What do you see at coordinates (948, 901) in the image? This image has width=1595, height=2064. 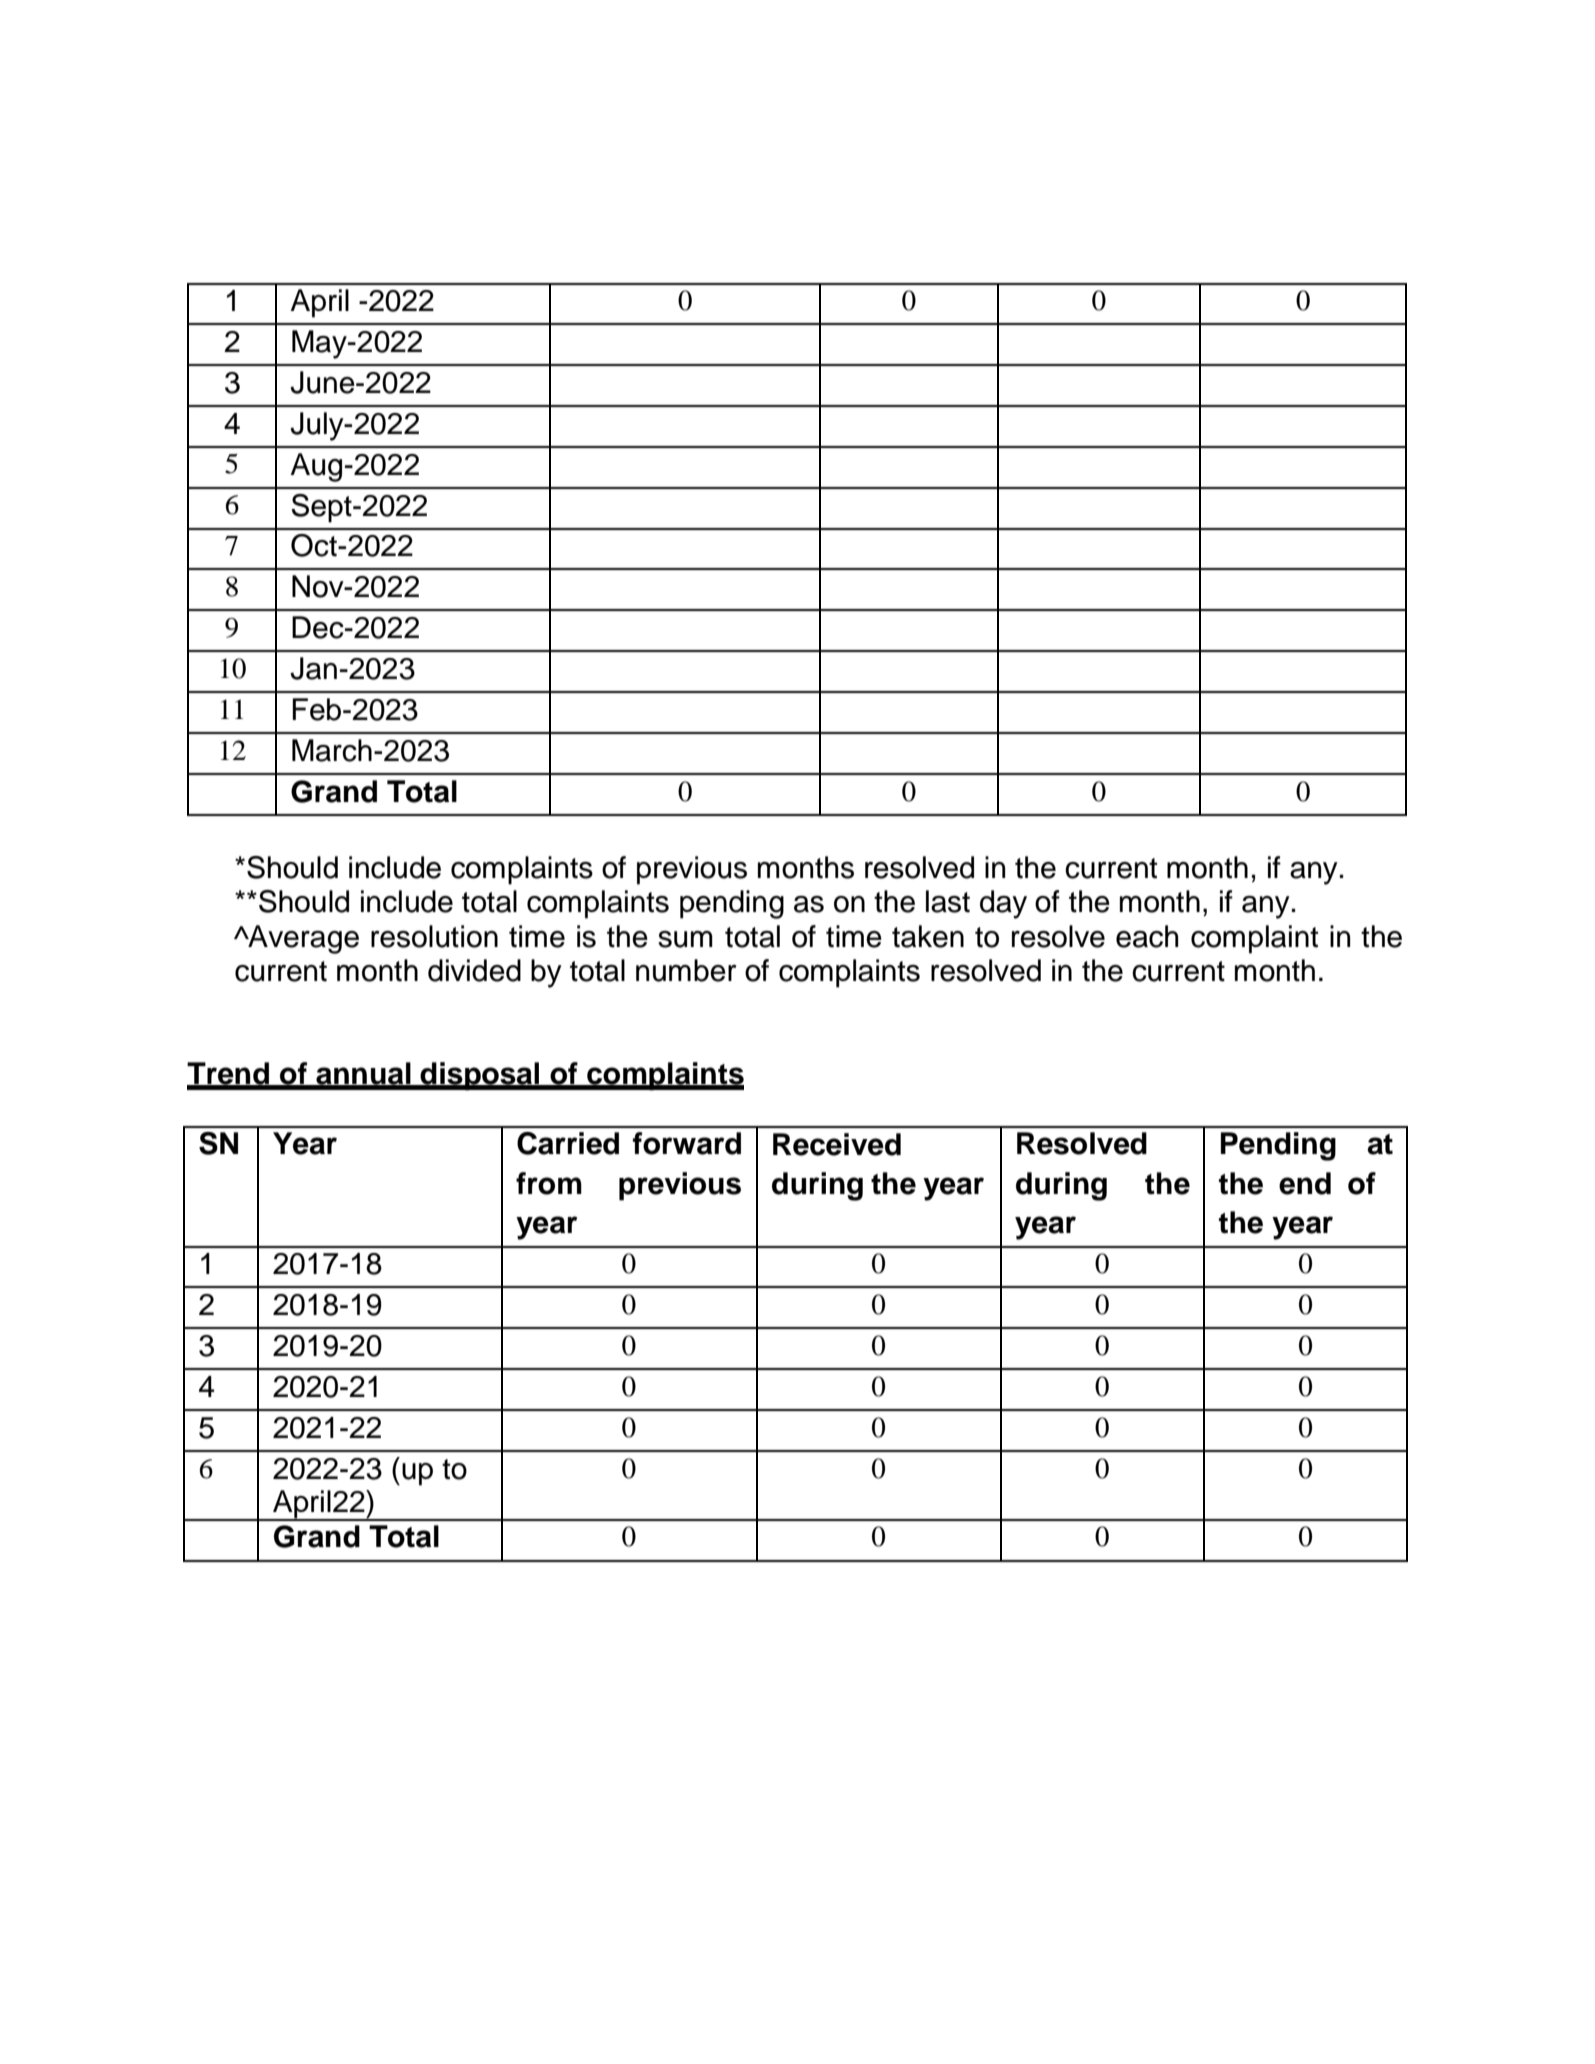 I see `last` at bounding box center [948, 901].
